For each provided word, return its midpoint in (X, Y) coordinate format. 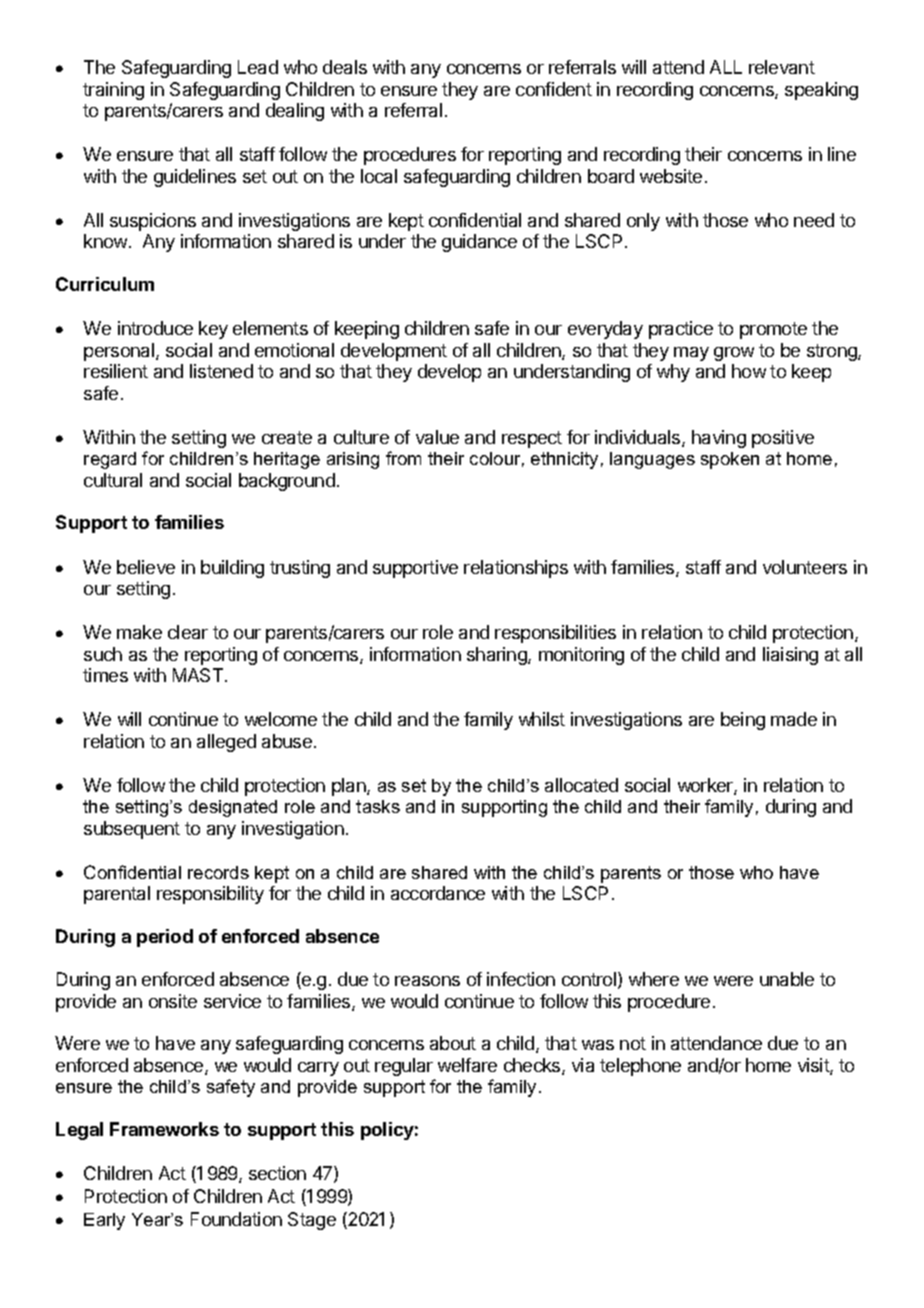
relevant (782, 67)
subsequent (132, 830)
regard (110, 460)
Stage (312, 1221)
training (113, 91)
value (437, 437)
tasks (378, 806)
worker (706, 786)
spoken (730, 460)
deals (345, 67)
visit (814, 1066)
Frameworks (164, 1129)
